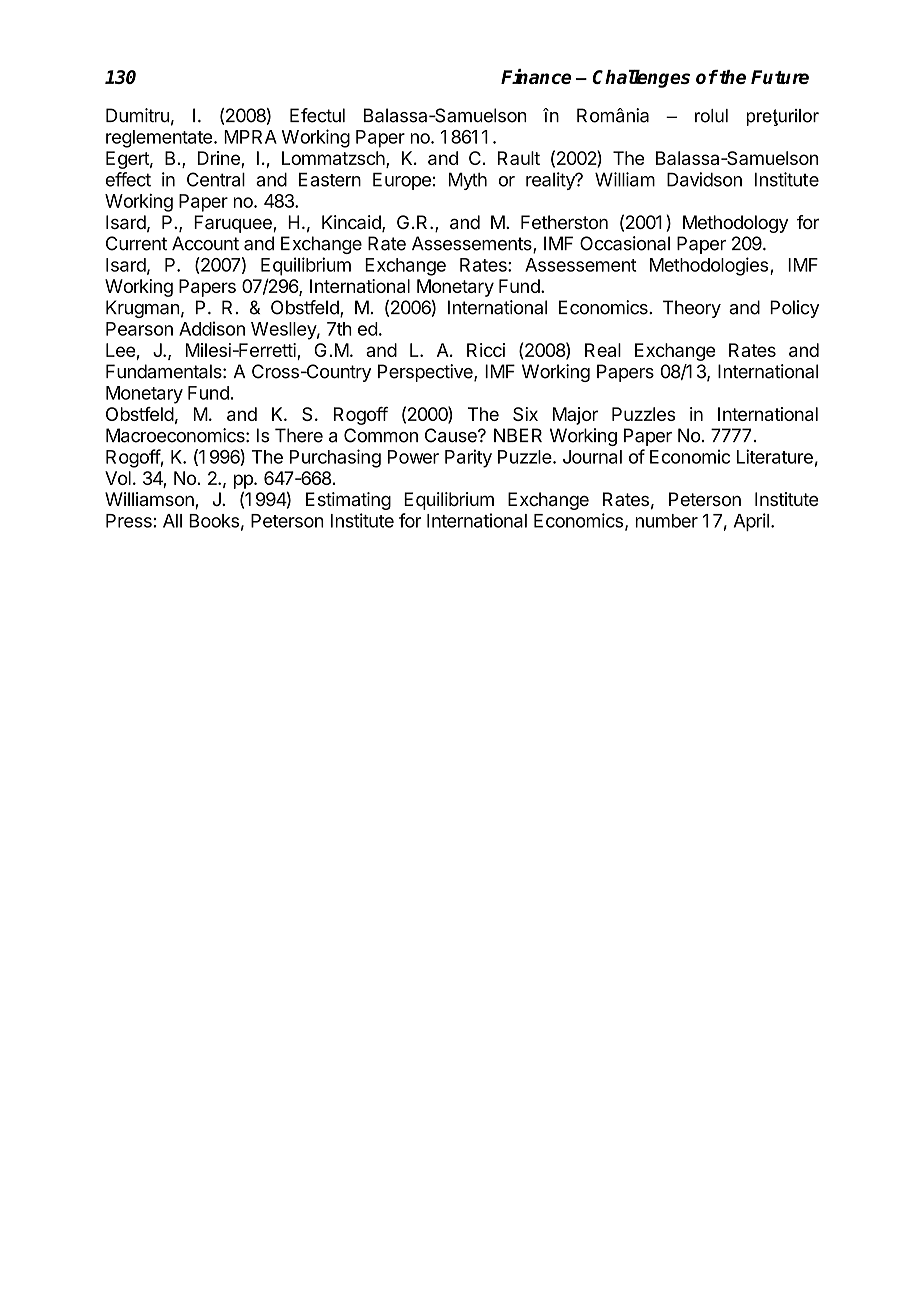 This screenshot has height=1314, width=924. Describe the element at coordinates (216, 179) in the screenshot. I see `Central` at that location.
